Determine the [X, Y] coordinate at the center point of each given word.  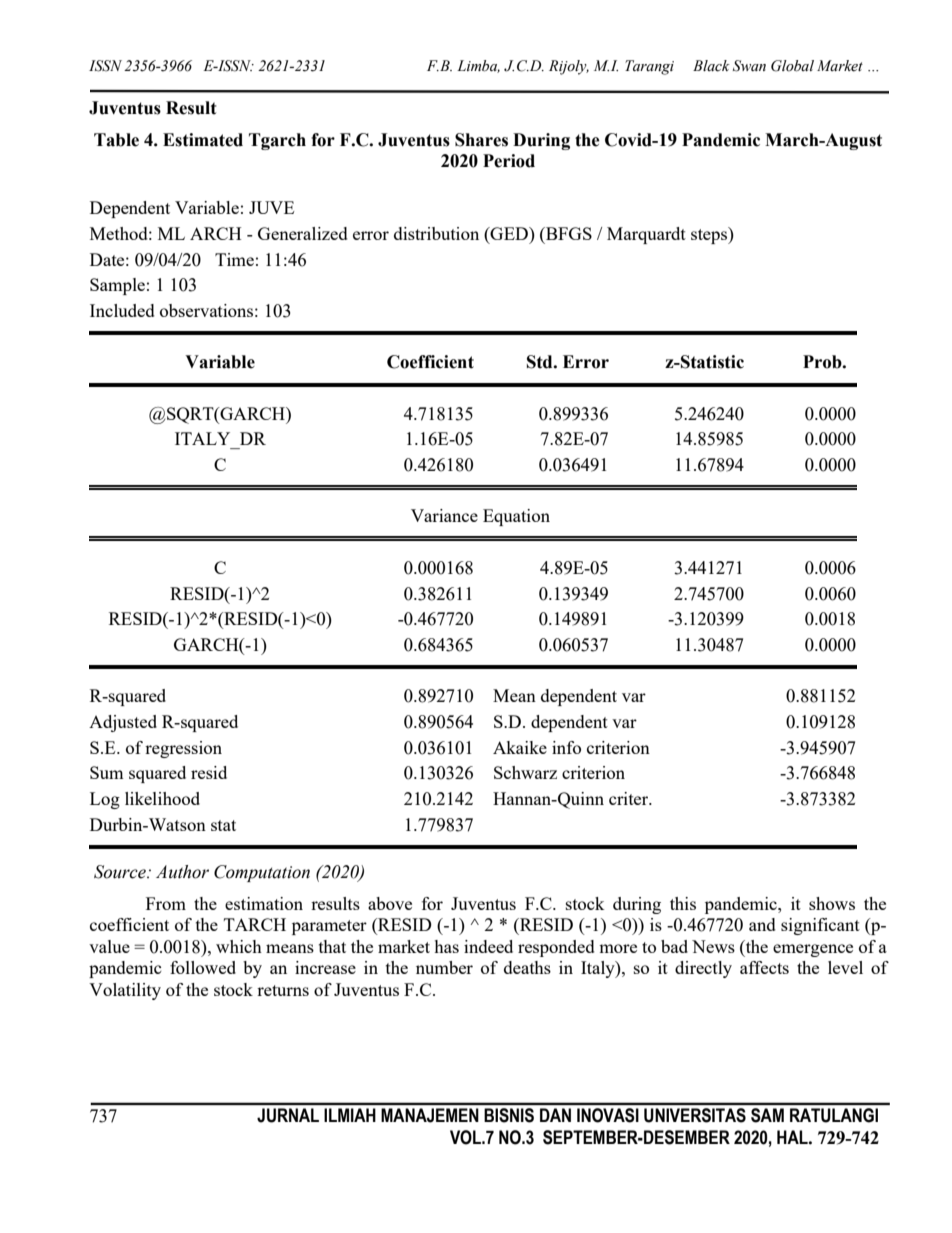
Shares [481, 140]
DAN [555, 1115]
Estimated [203, 140]
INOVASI [608, 1115]
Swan [749, 66]
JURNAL [288, 1115]
